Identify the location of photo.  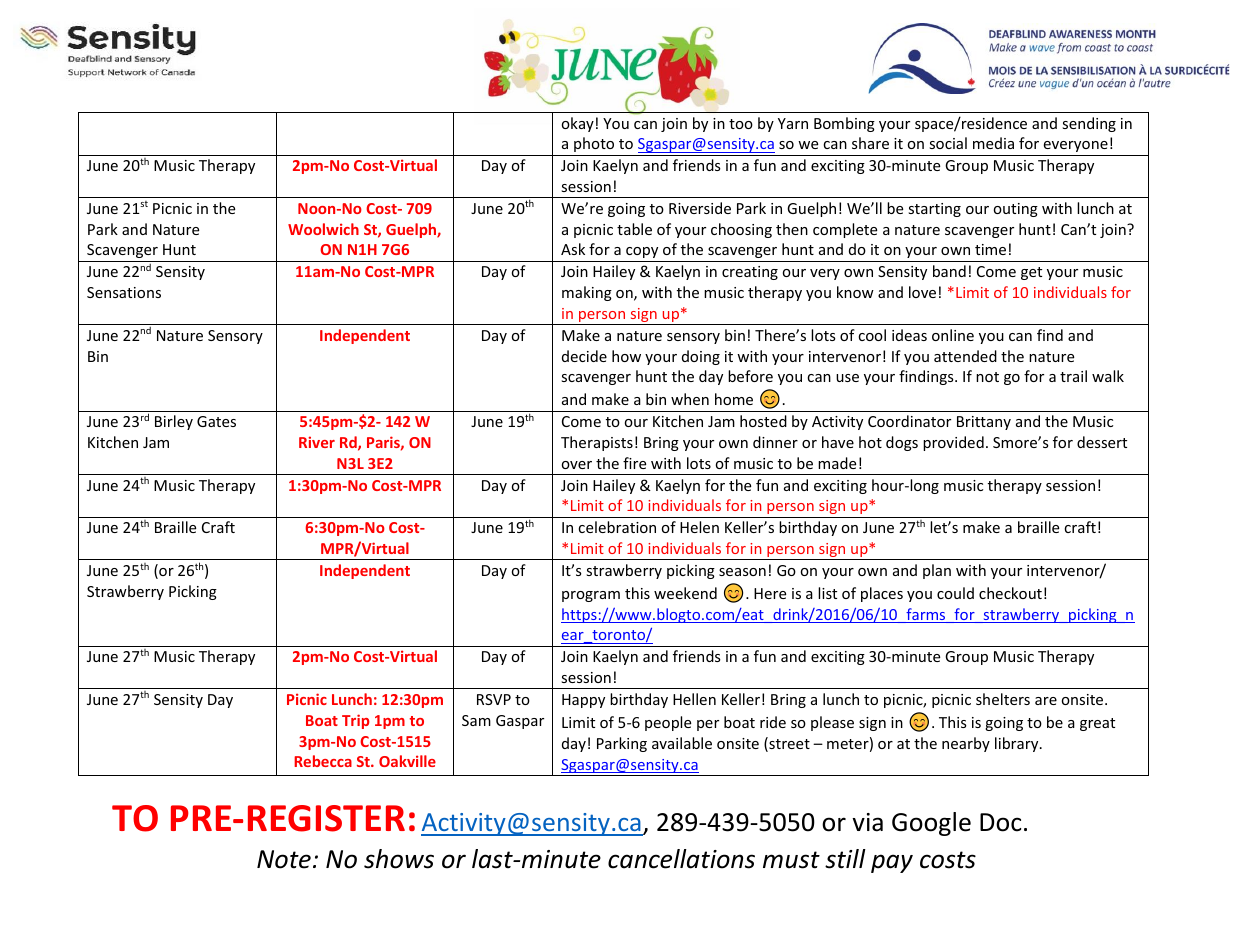
(594, 144).
